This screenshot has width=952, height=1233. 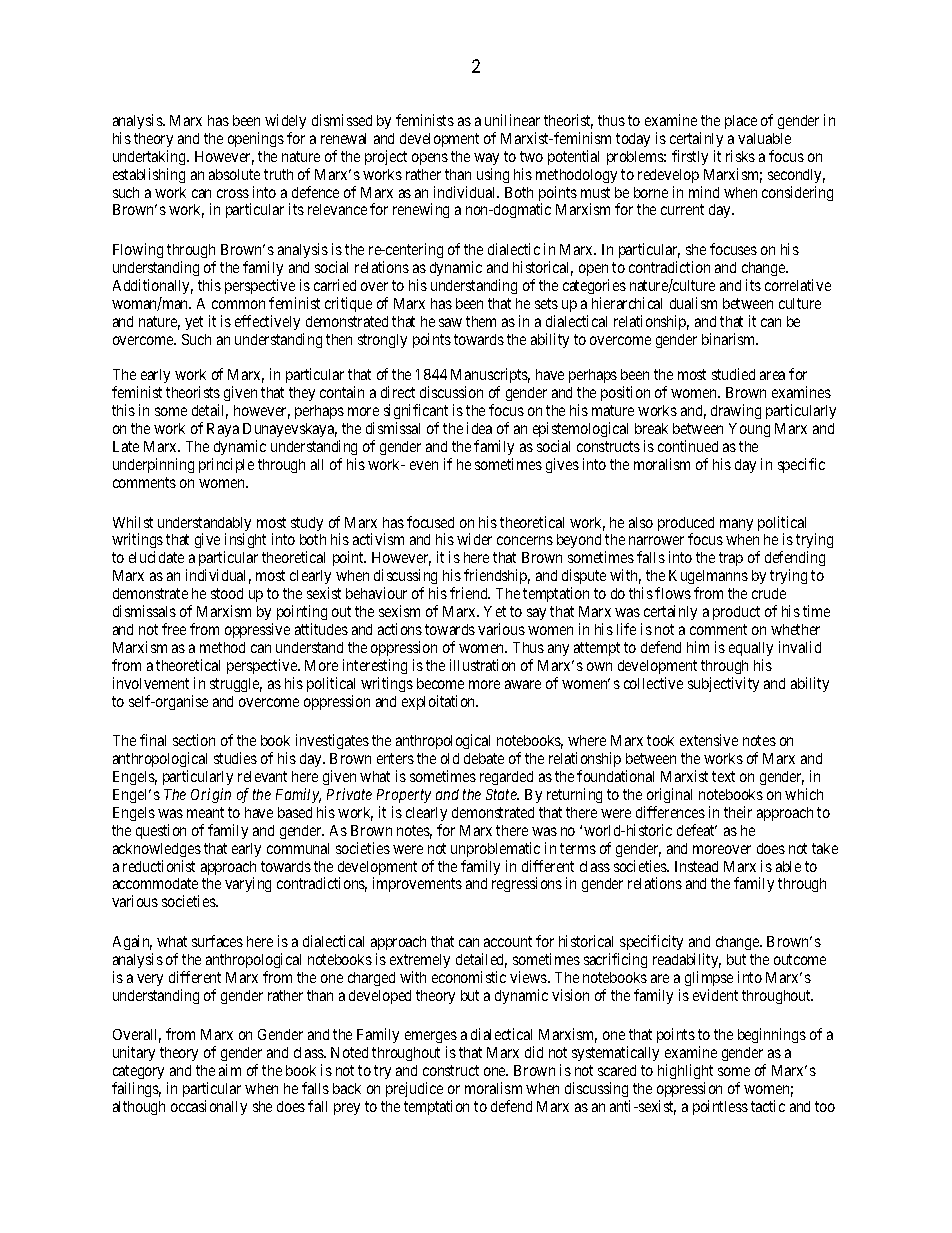 I want to click on absolute, so click(x=234, y=174).
